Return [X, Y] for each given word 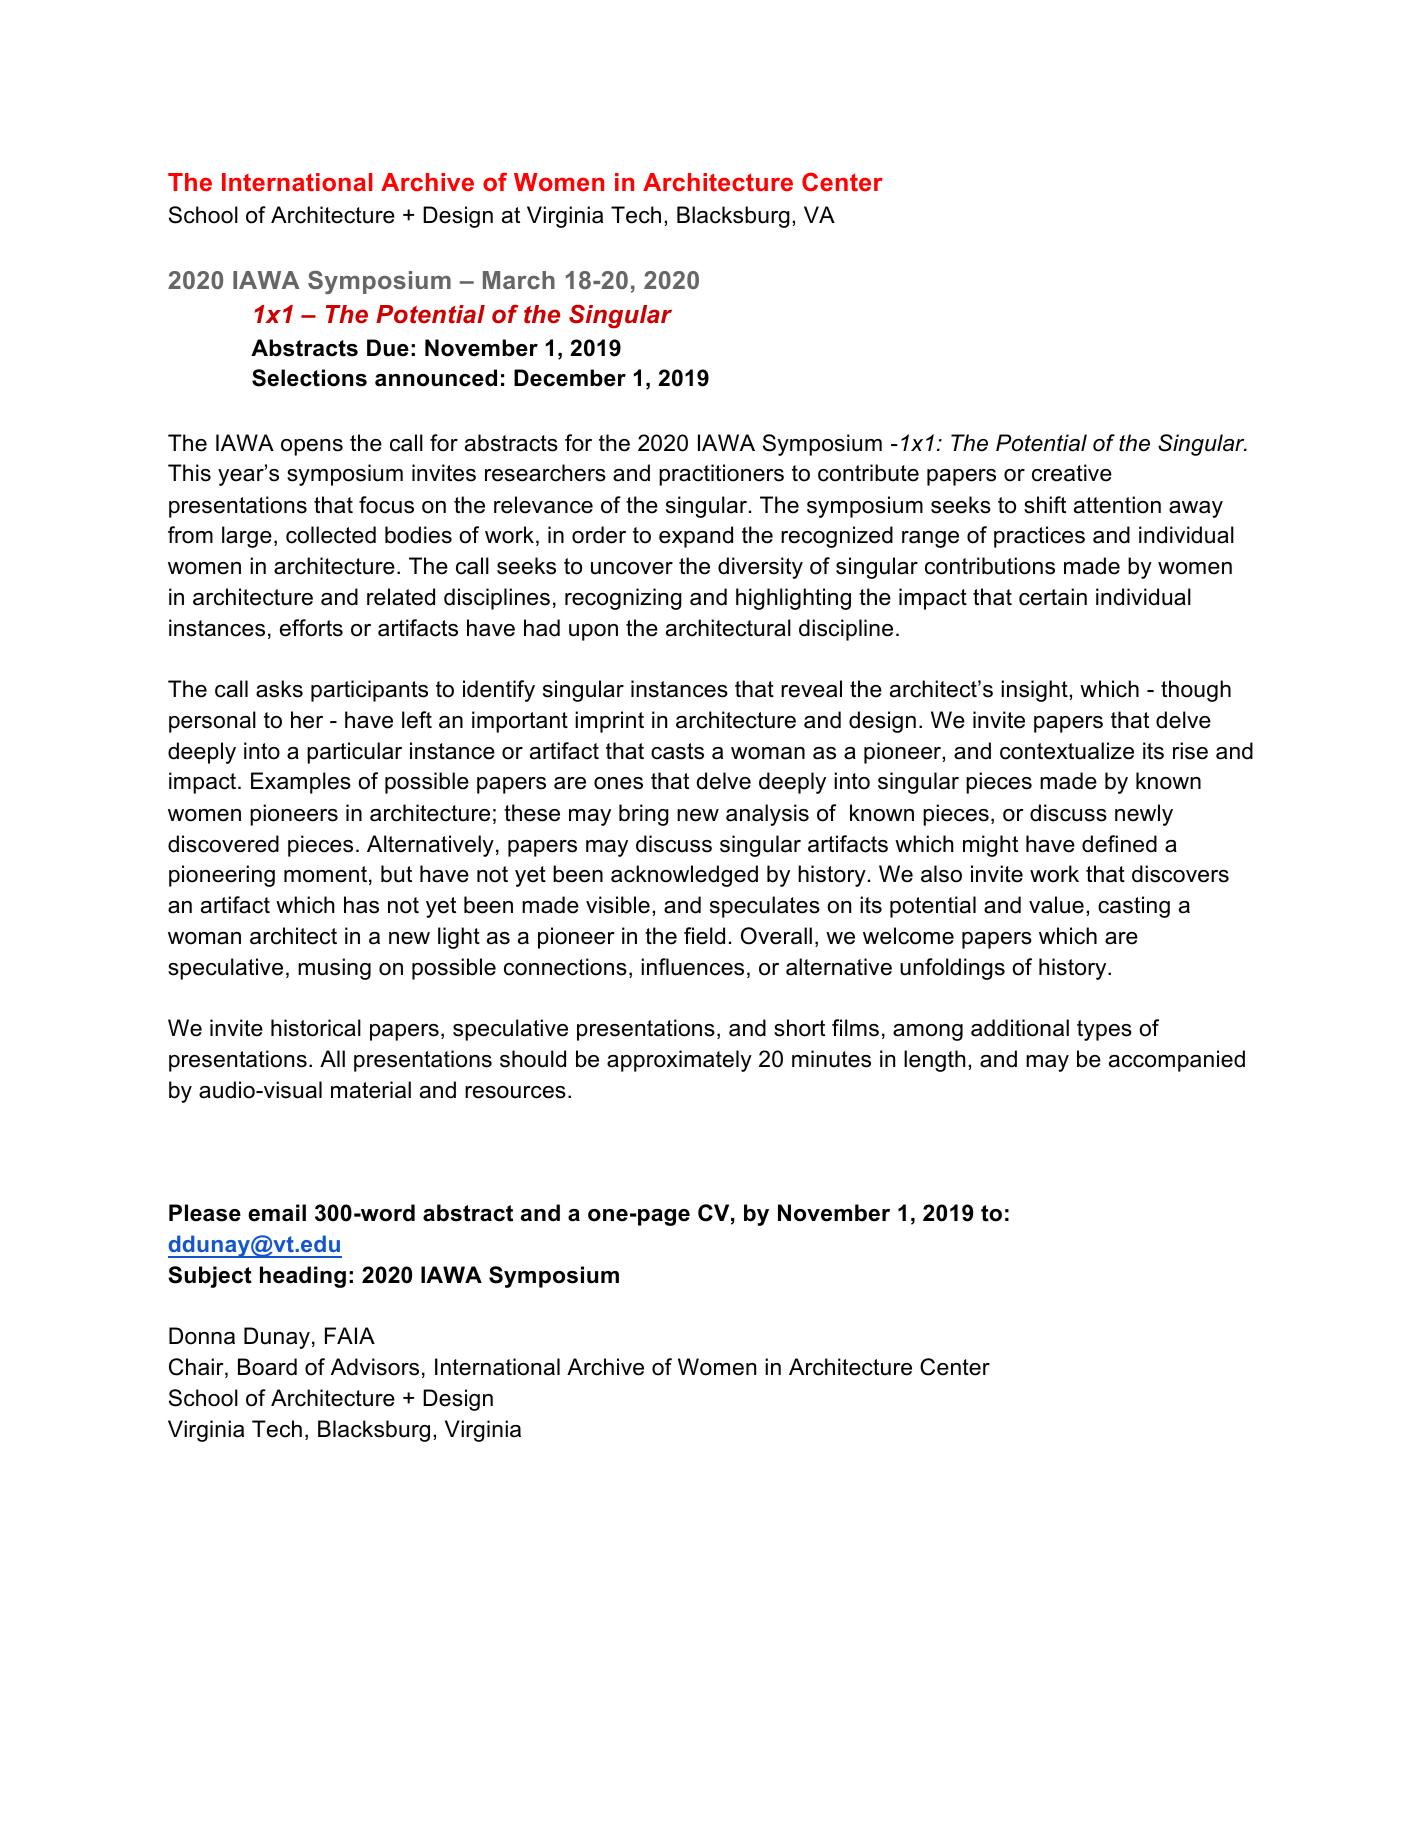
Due [388, 348]
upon [593, 632]
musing [334, 969]
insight [1035, 691]
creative [1072, 473]
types [1104, 1030]
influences [692, 967]
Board [267, 1367]
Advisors [375, 1367]
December [570, 378]
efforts [311, 628]
